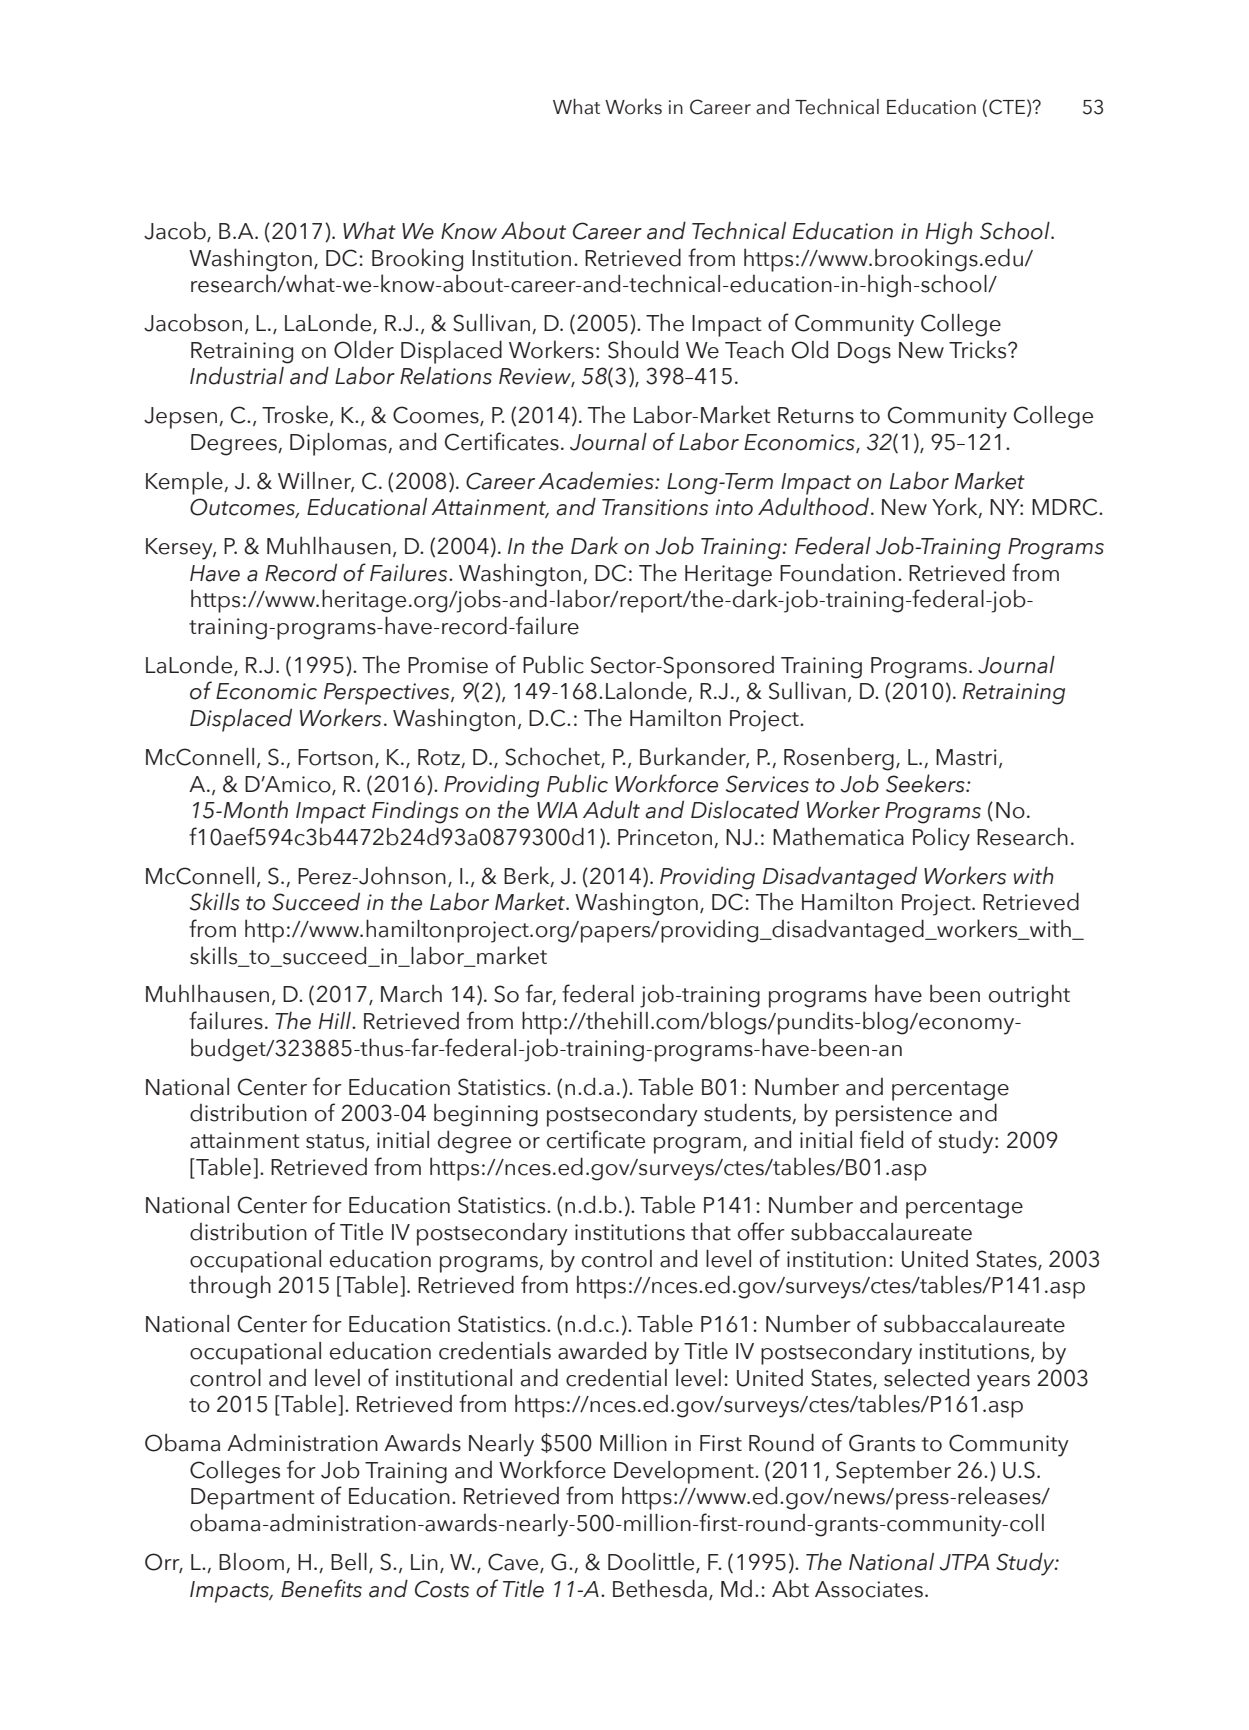  Describe the element at coordinates (251, 1562) in the image. I see `Bloom` at that location.
